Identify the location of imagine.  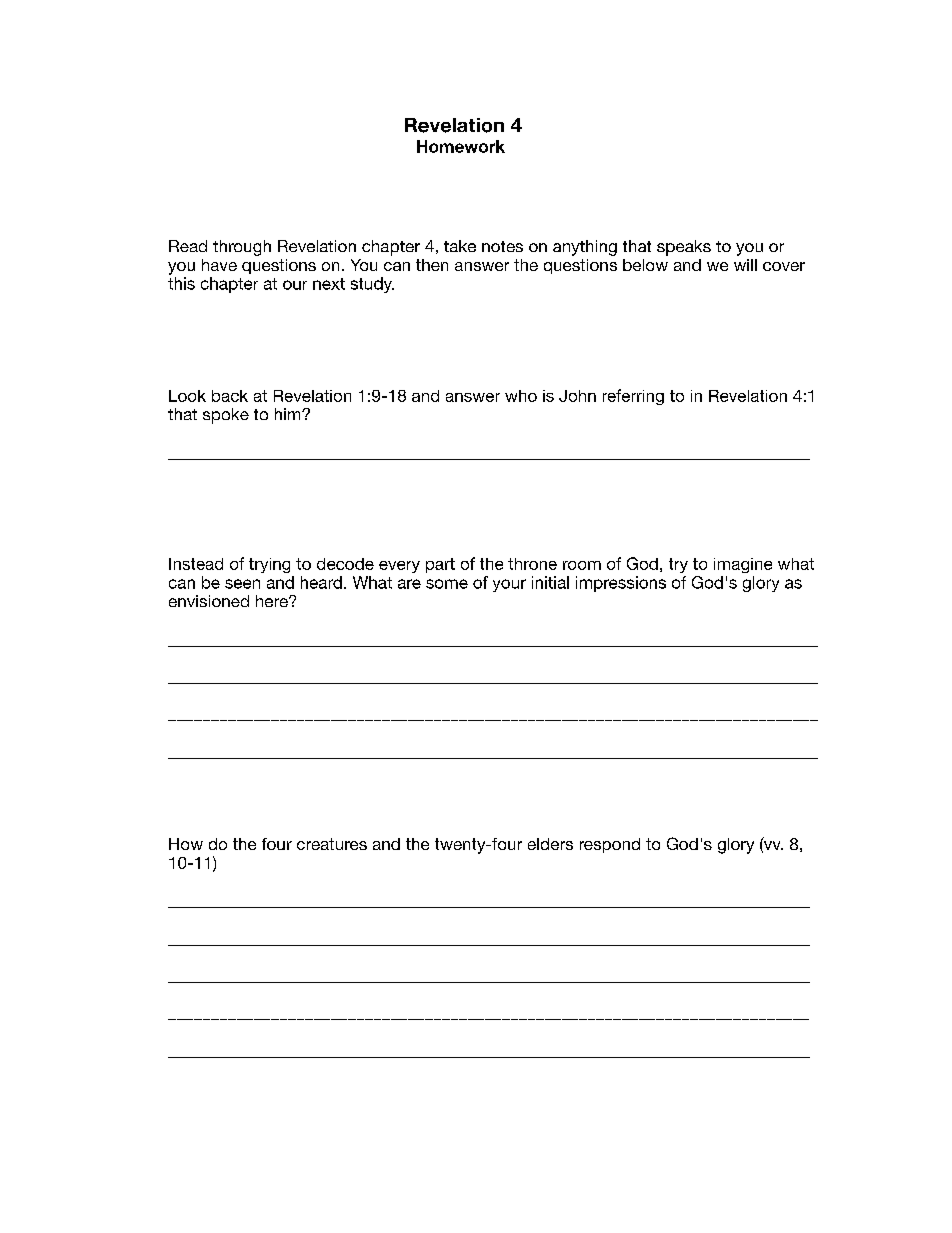
(743, 565).
